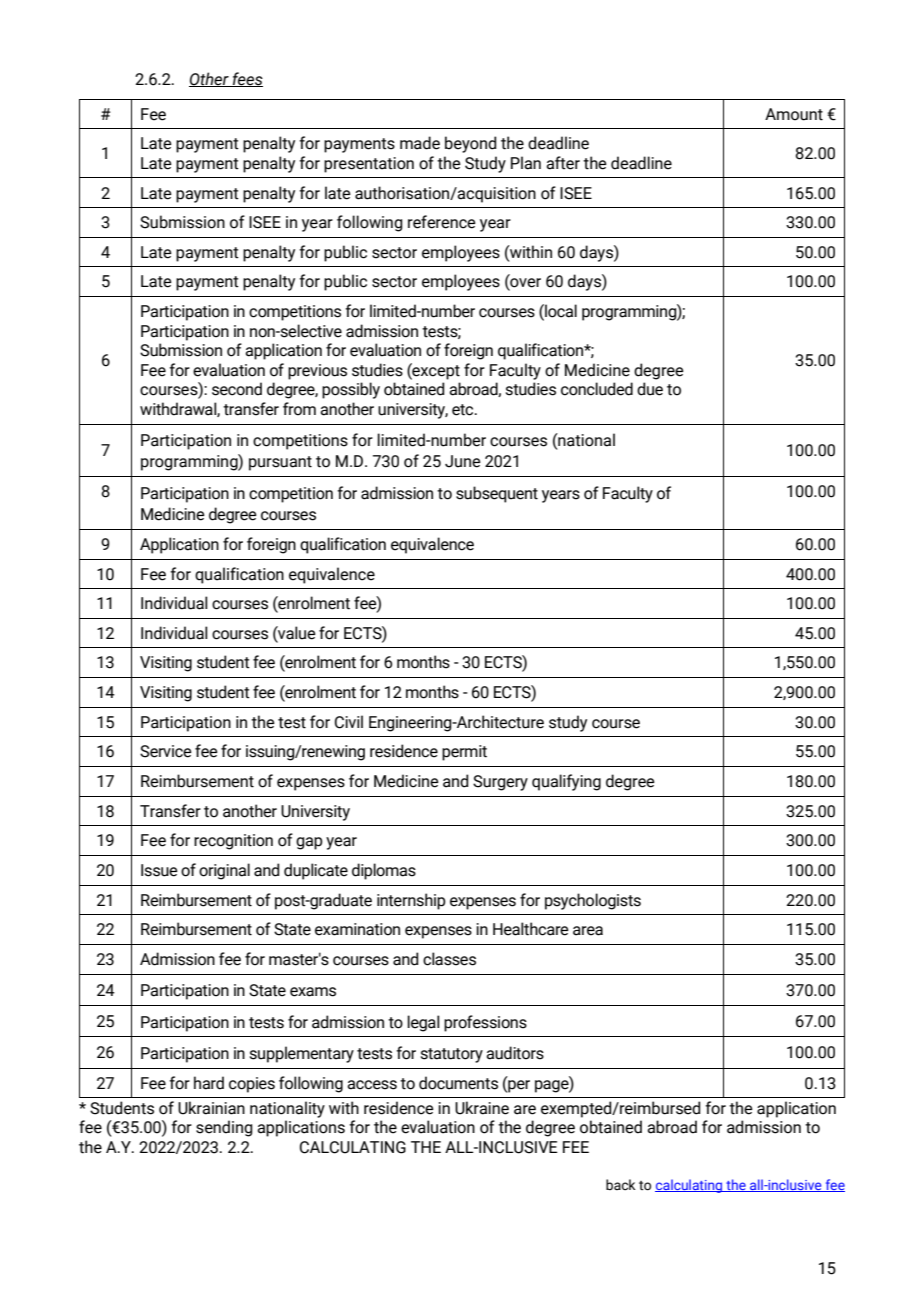 The height and width of the screenshot is (1307, 924). Describe the element at coordinates (464, 410) in the screenshot. I see `etc` at that location.
